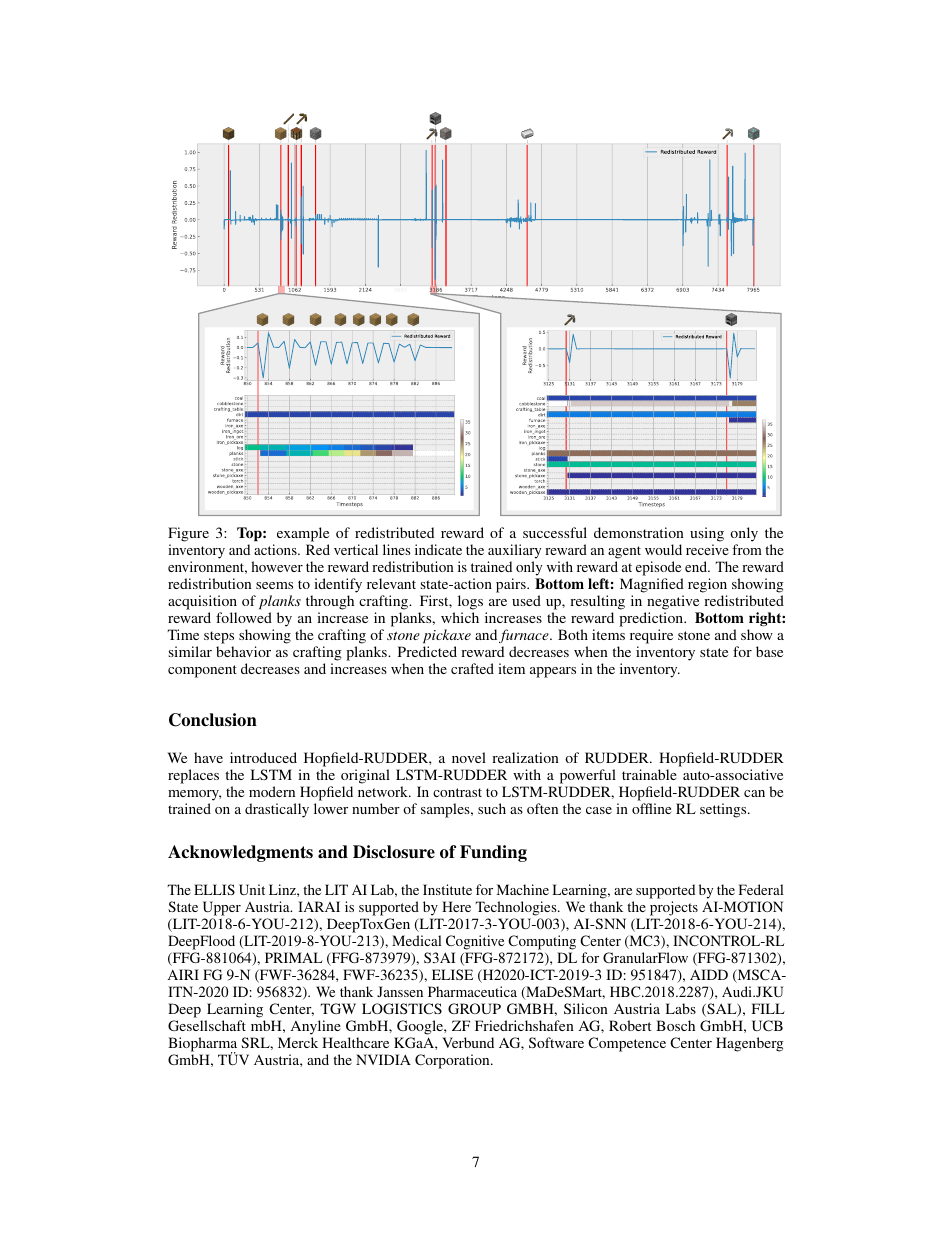 The image size is (952, 1233). I want to click on receive, so click(707, 549).
